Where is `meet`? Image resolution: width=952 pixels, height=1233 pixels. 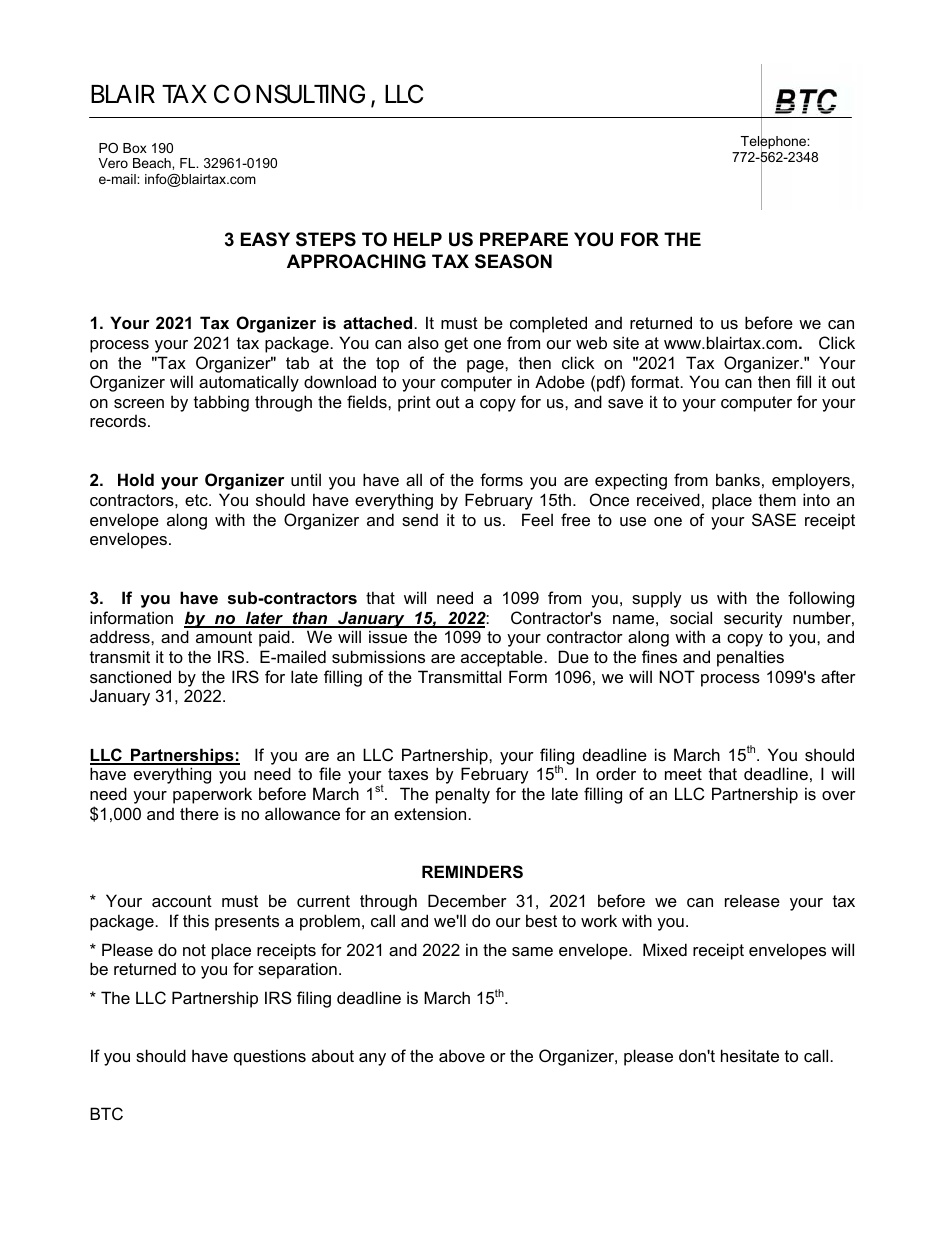
meet is located at coordinates (683, 774).
